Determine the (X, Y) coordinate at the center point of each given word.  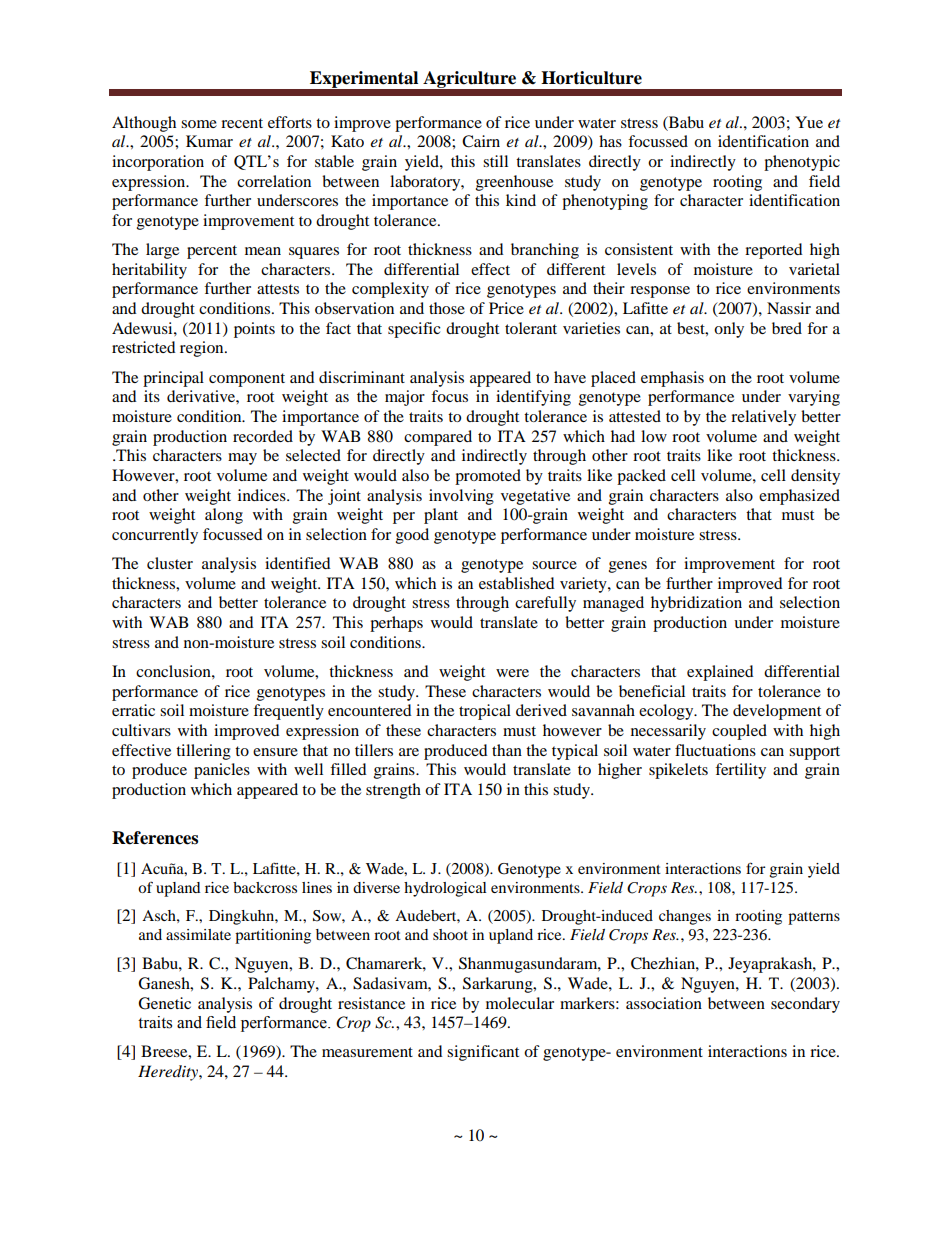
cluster (170, 563)
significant (483, 1053)
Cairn (481, 141)
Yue (809, 122)
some (199, 124)
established (517, 583)
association (664, 1003)
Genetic (164, 1003)
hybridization (696, 604)
